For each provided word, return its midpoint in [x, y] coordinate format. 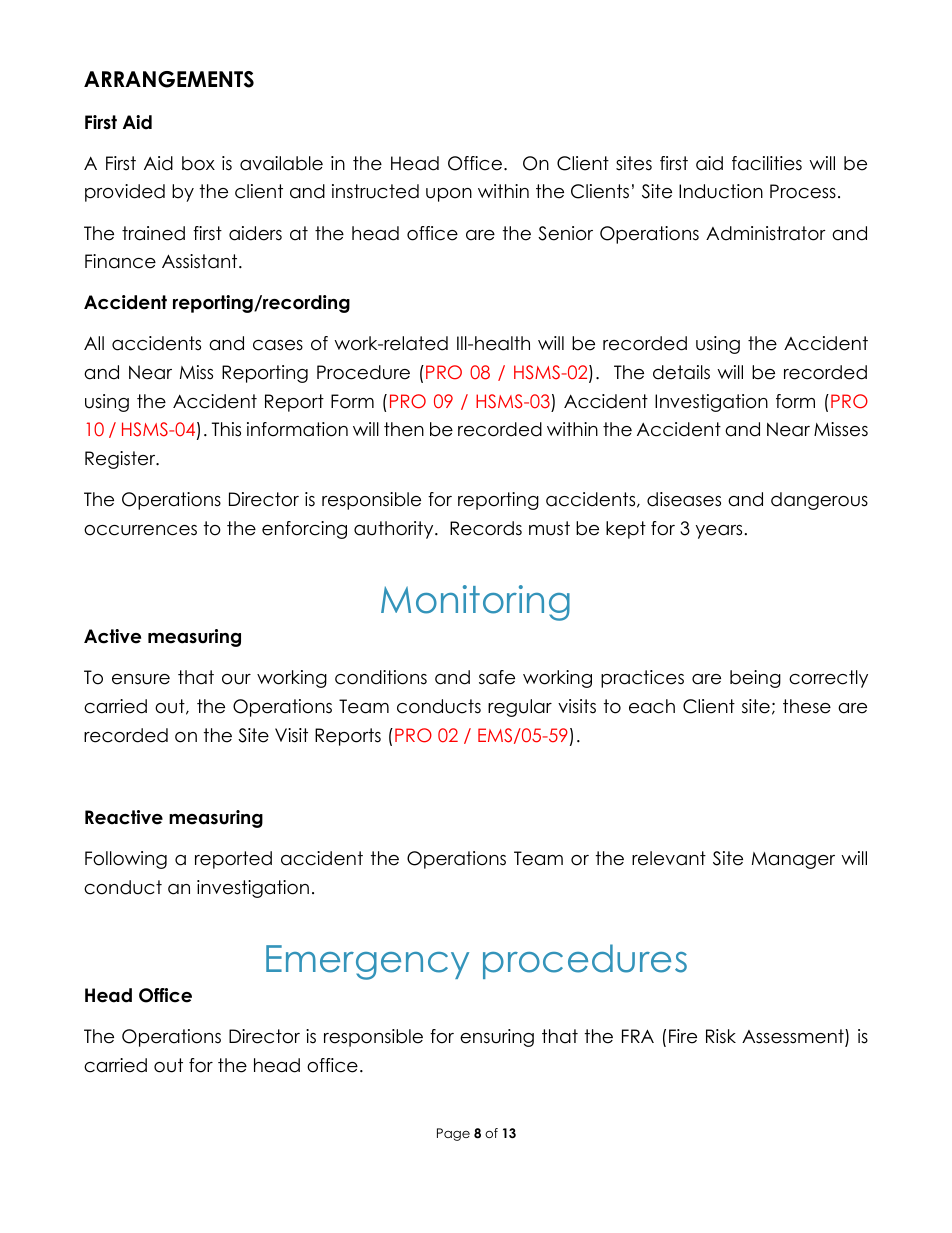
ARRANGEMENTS [169, 79]
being [755, 679]
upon [449, 195]
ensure [141, 679]
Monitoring [475, 603]
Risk [721, 1036]
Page [453, 1134]
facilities [767, 163]
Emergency [367, 962]
